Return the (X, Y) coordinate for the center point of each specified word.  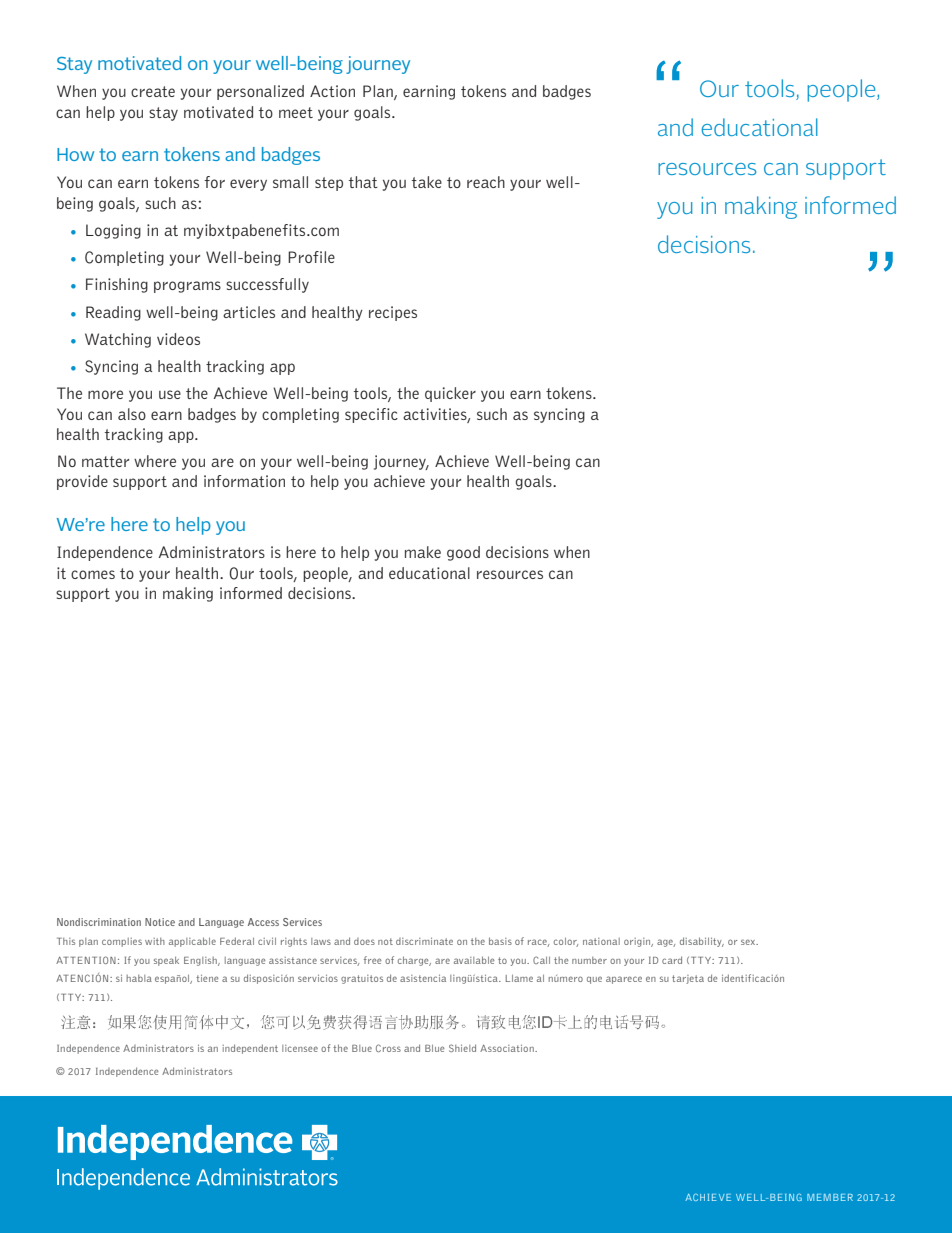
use (170, 394)
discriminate (424, 941)
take (427, 182)
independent (250, 1049)
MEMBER (830, 1197)
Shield (462, 1048)
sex (749, 942)
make (423, 552)
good (463, 553)
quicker (450, 394)
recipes (393, 313)
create (153, 91)
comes (93, 574)
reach (486, 182)
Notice (160, 922)
